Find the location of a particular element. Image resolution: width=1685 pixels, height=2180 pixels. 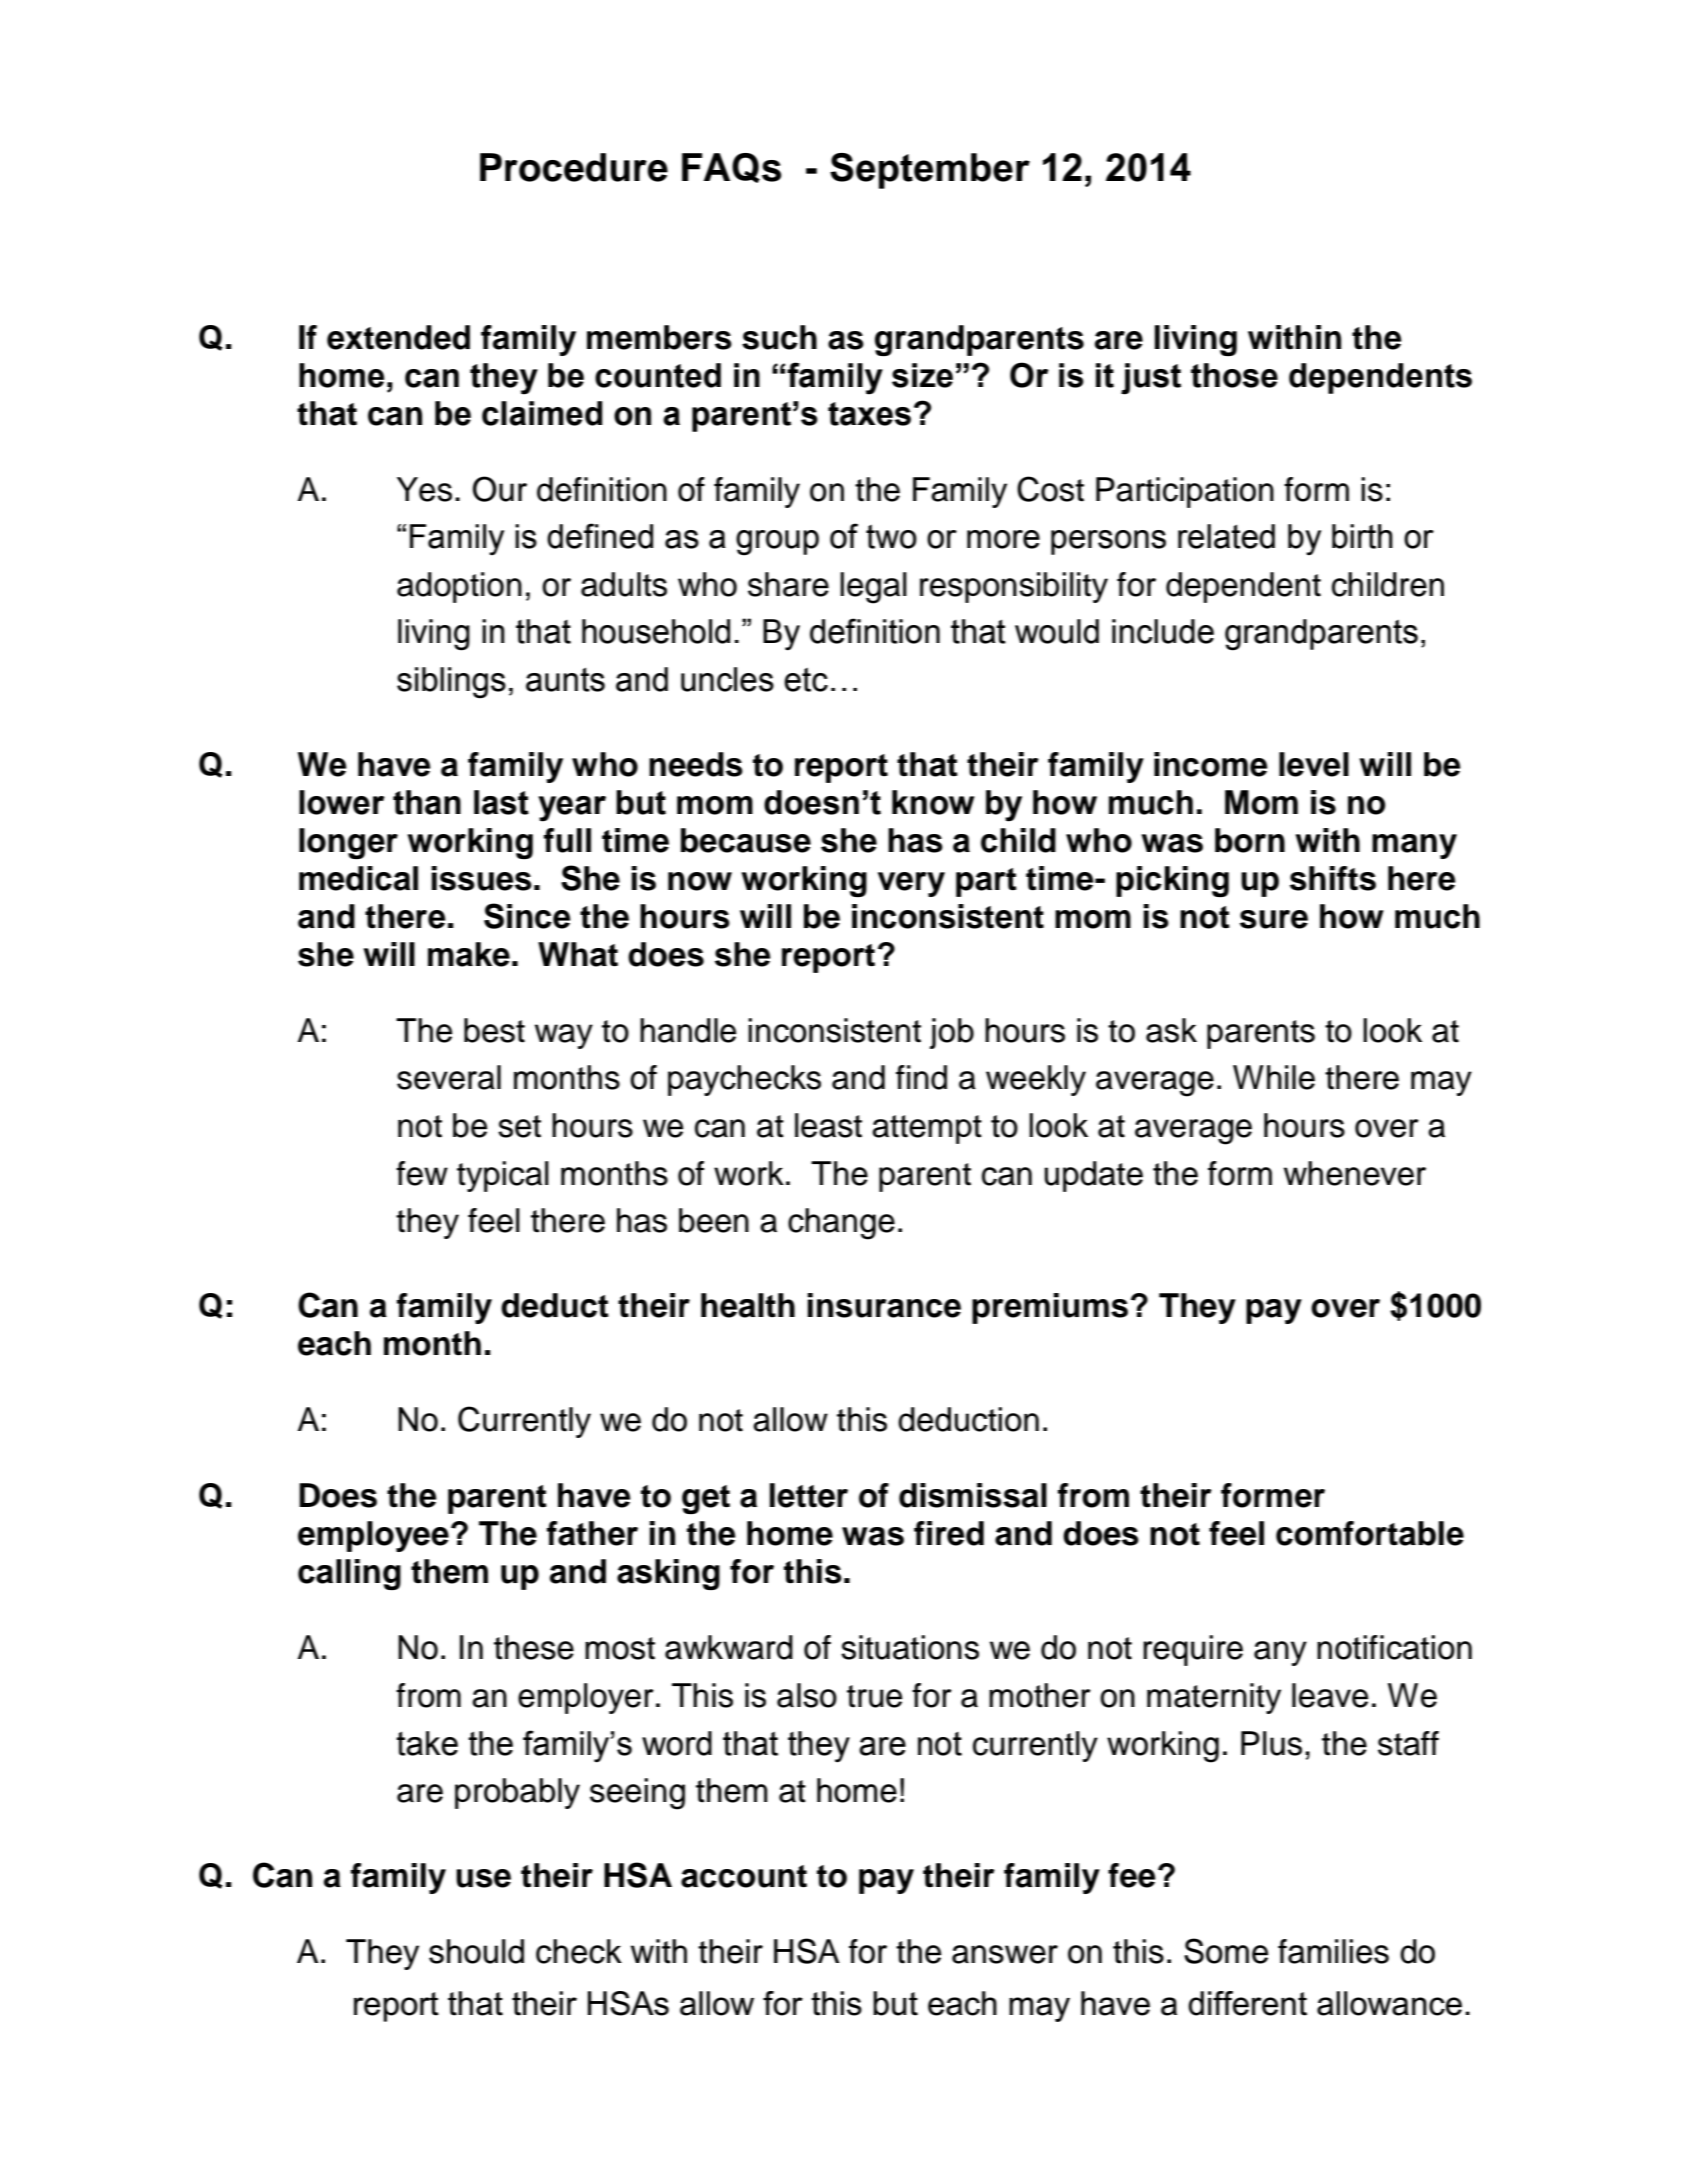

find is located at coordinates (921, 1077).
